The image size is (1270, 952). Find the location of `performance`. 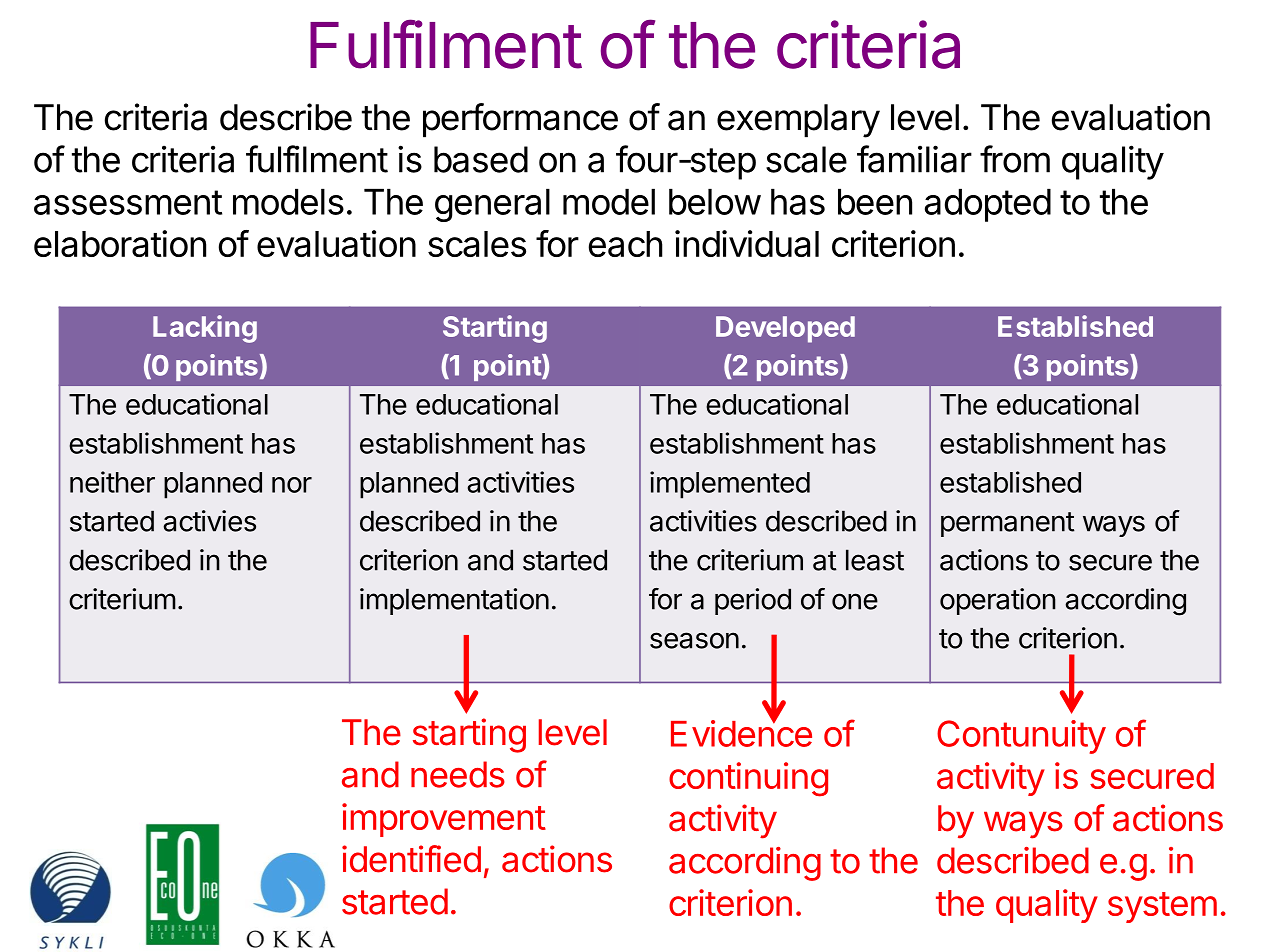

performance is located at coordinates (520, 120).
